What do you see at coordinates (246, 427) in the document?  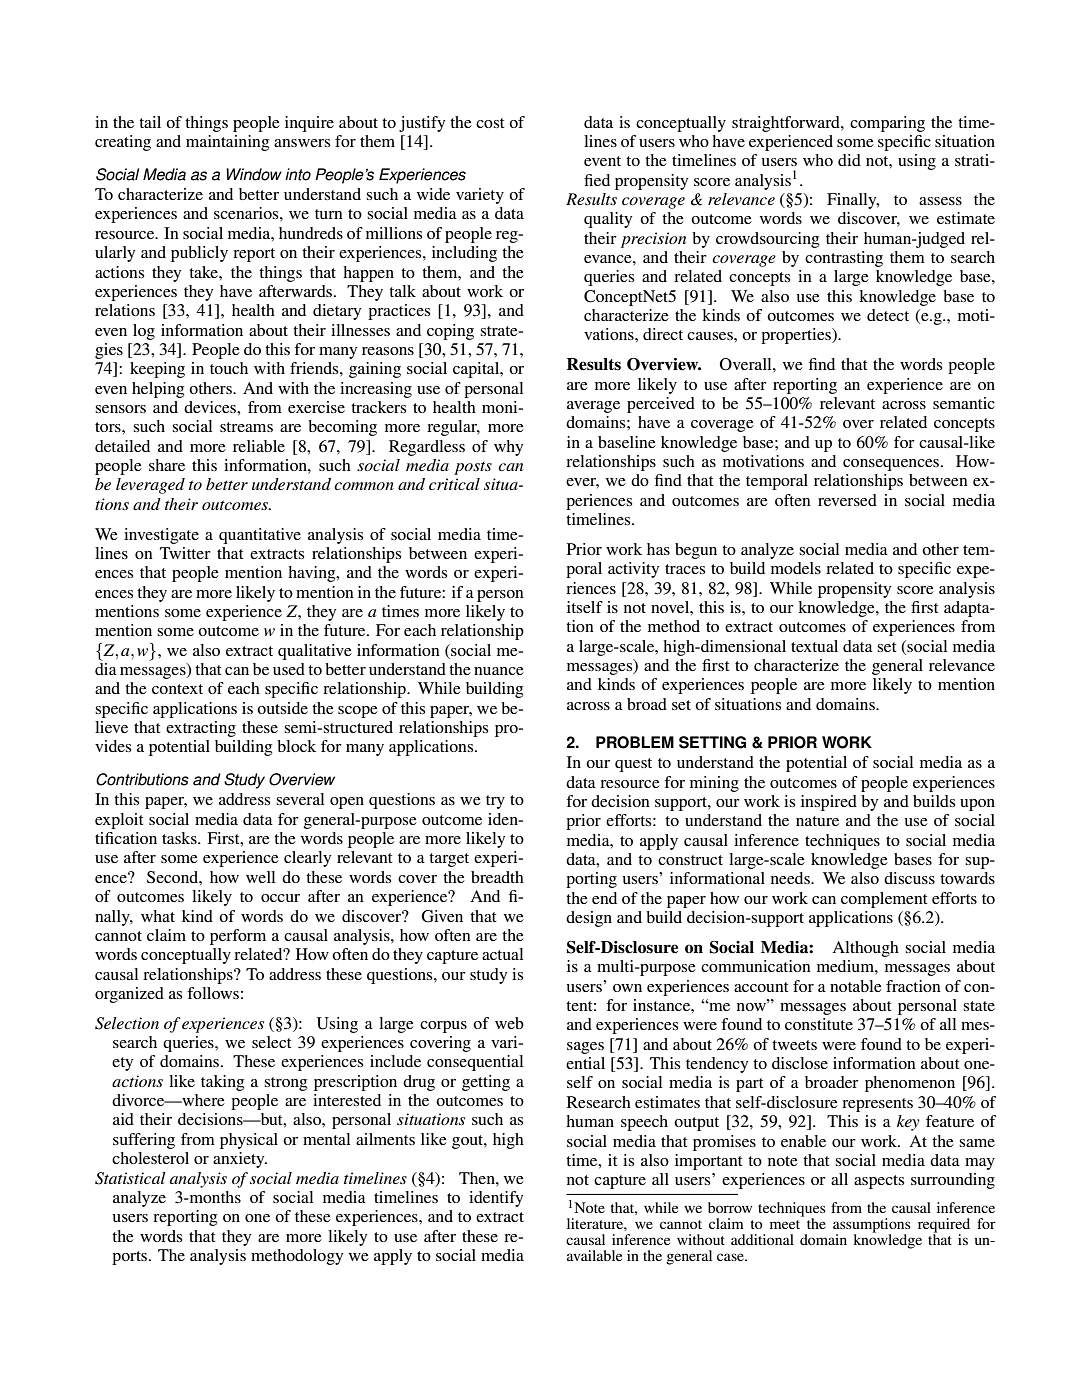 I see `streams` at bounding box center [246, 427].
